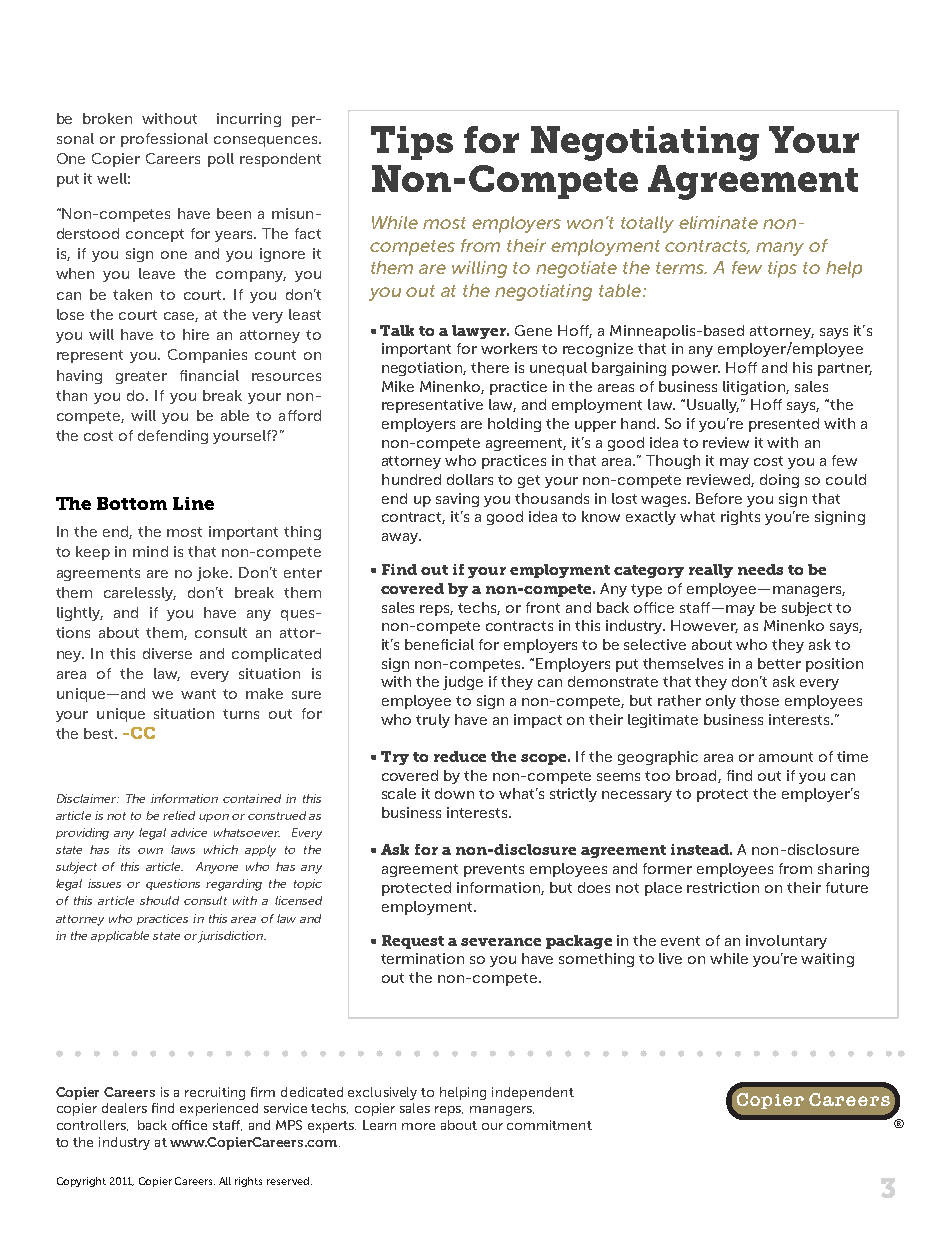 The height and width of the screenshot is (1233, 952). Describe the element at coordinates (227, 1125) in the screenshot. I see `staff` at that location.
